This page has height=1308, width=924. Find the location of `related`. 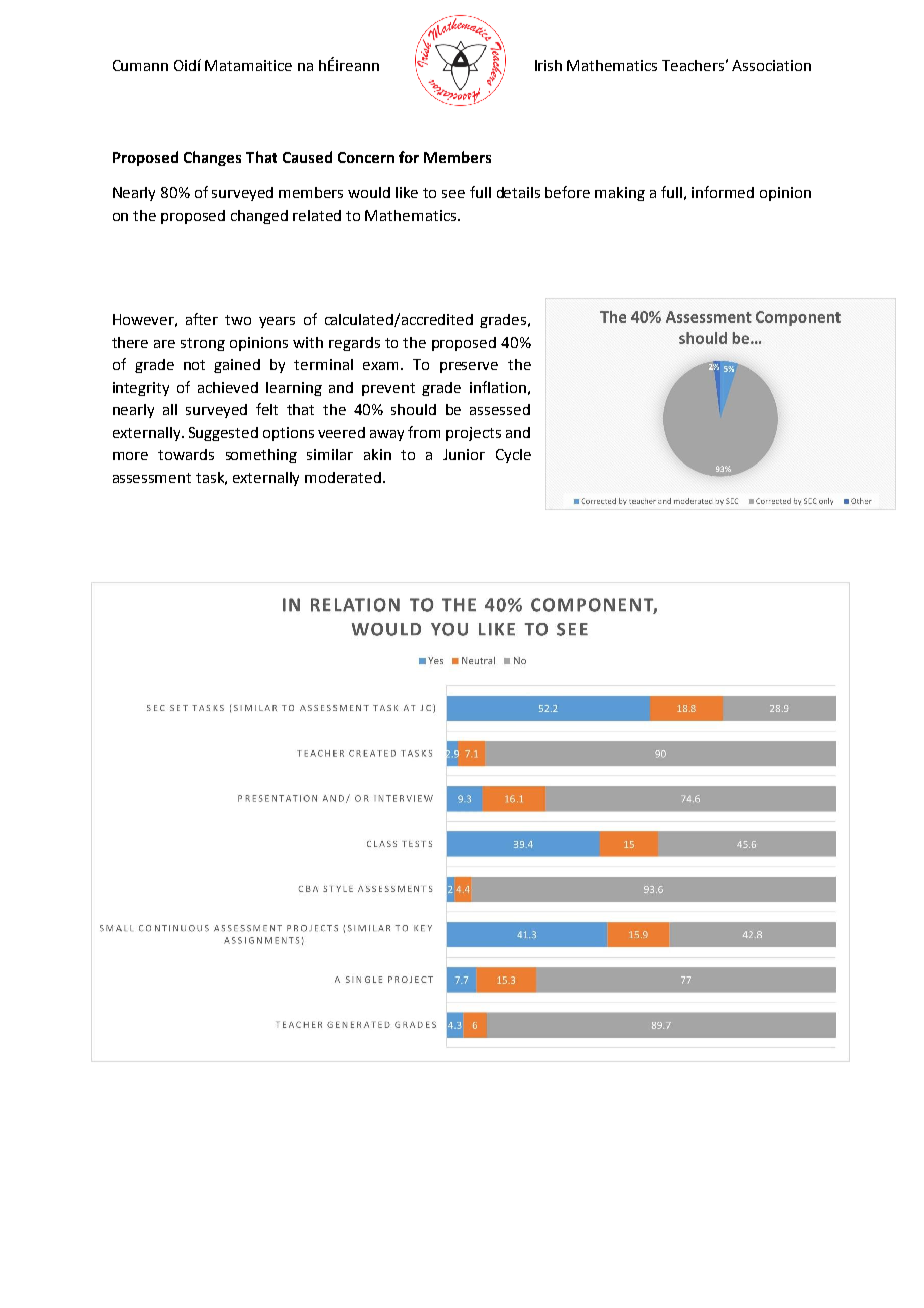

related is located at coordinates (317, 215).
